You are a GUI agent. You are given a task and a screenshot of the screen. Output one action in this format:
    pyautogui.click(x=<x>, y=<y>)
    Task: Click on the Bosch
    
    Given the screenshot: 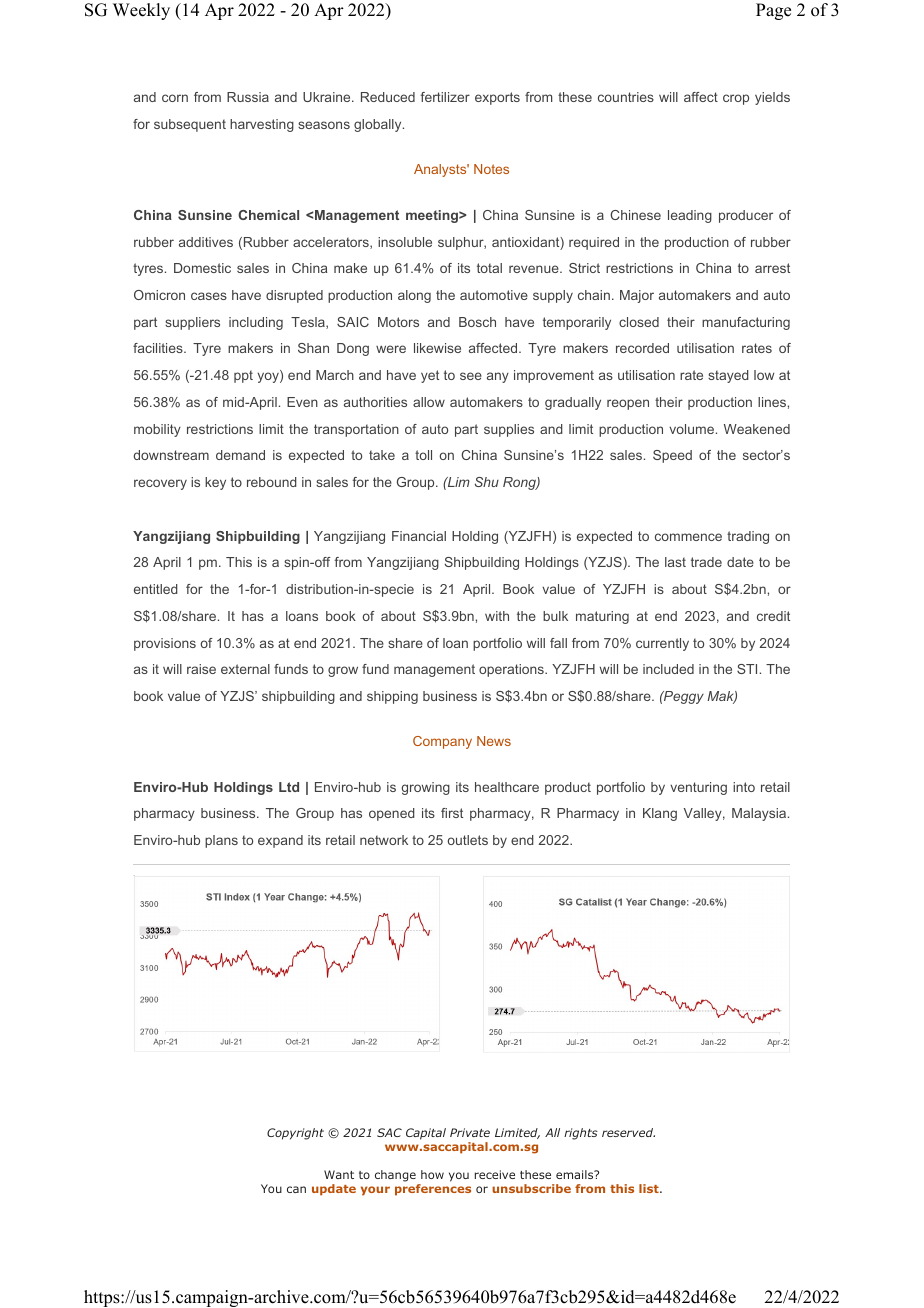 What is the action you would take?
    pyautogui.click(x=477, y=322)
